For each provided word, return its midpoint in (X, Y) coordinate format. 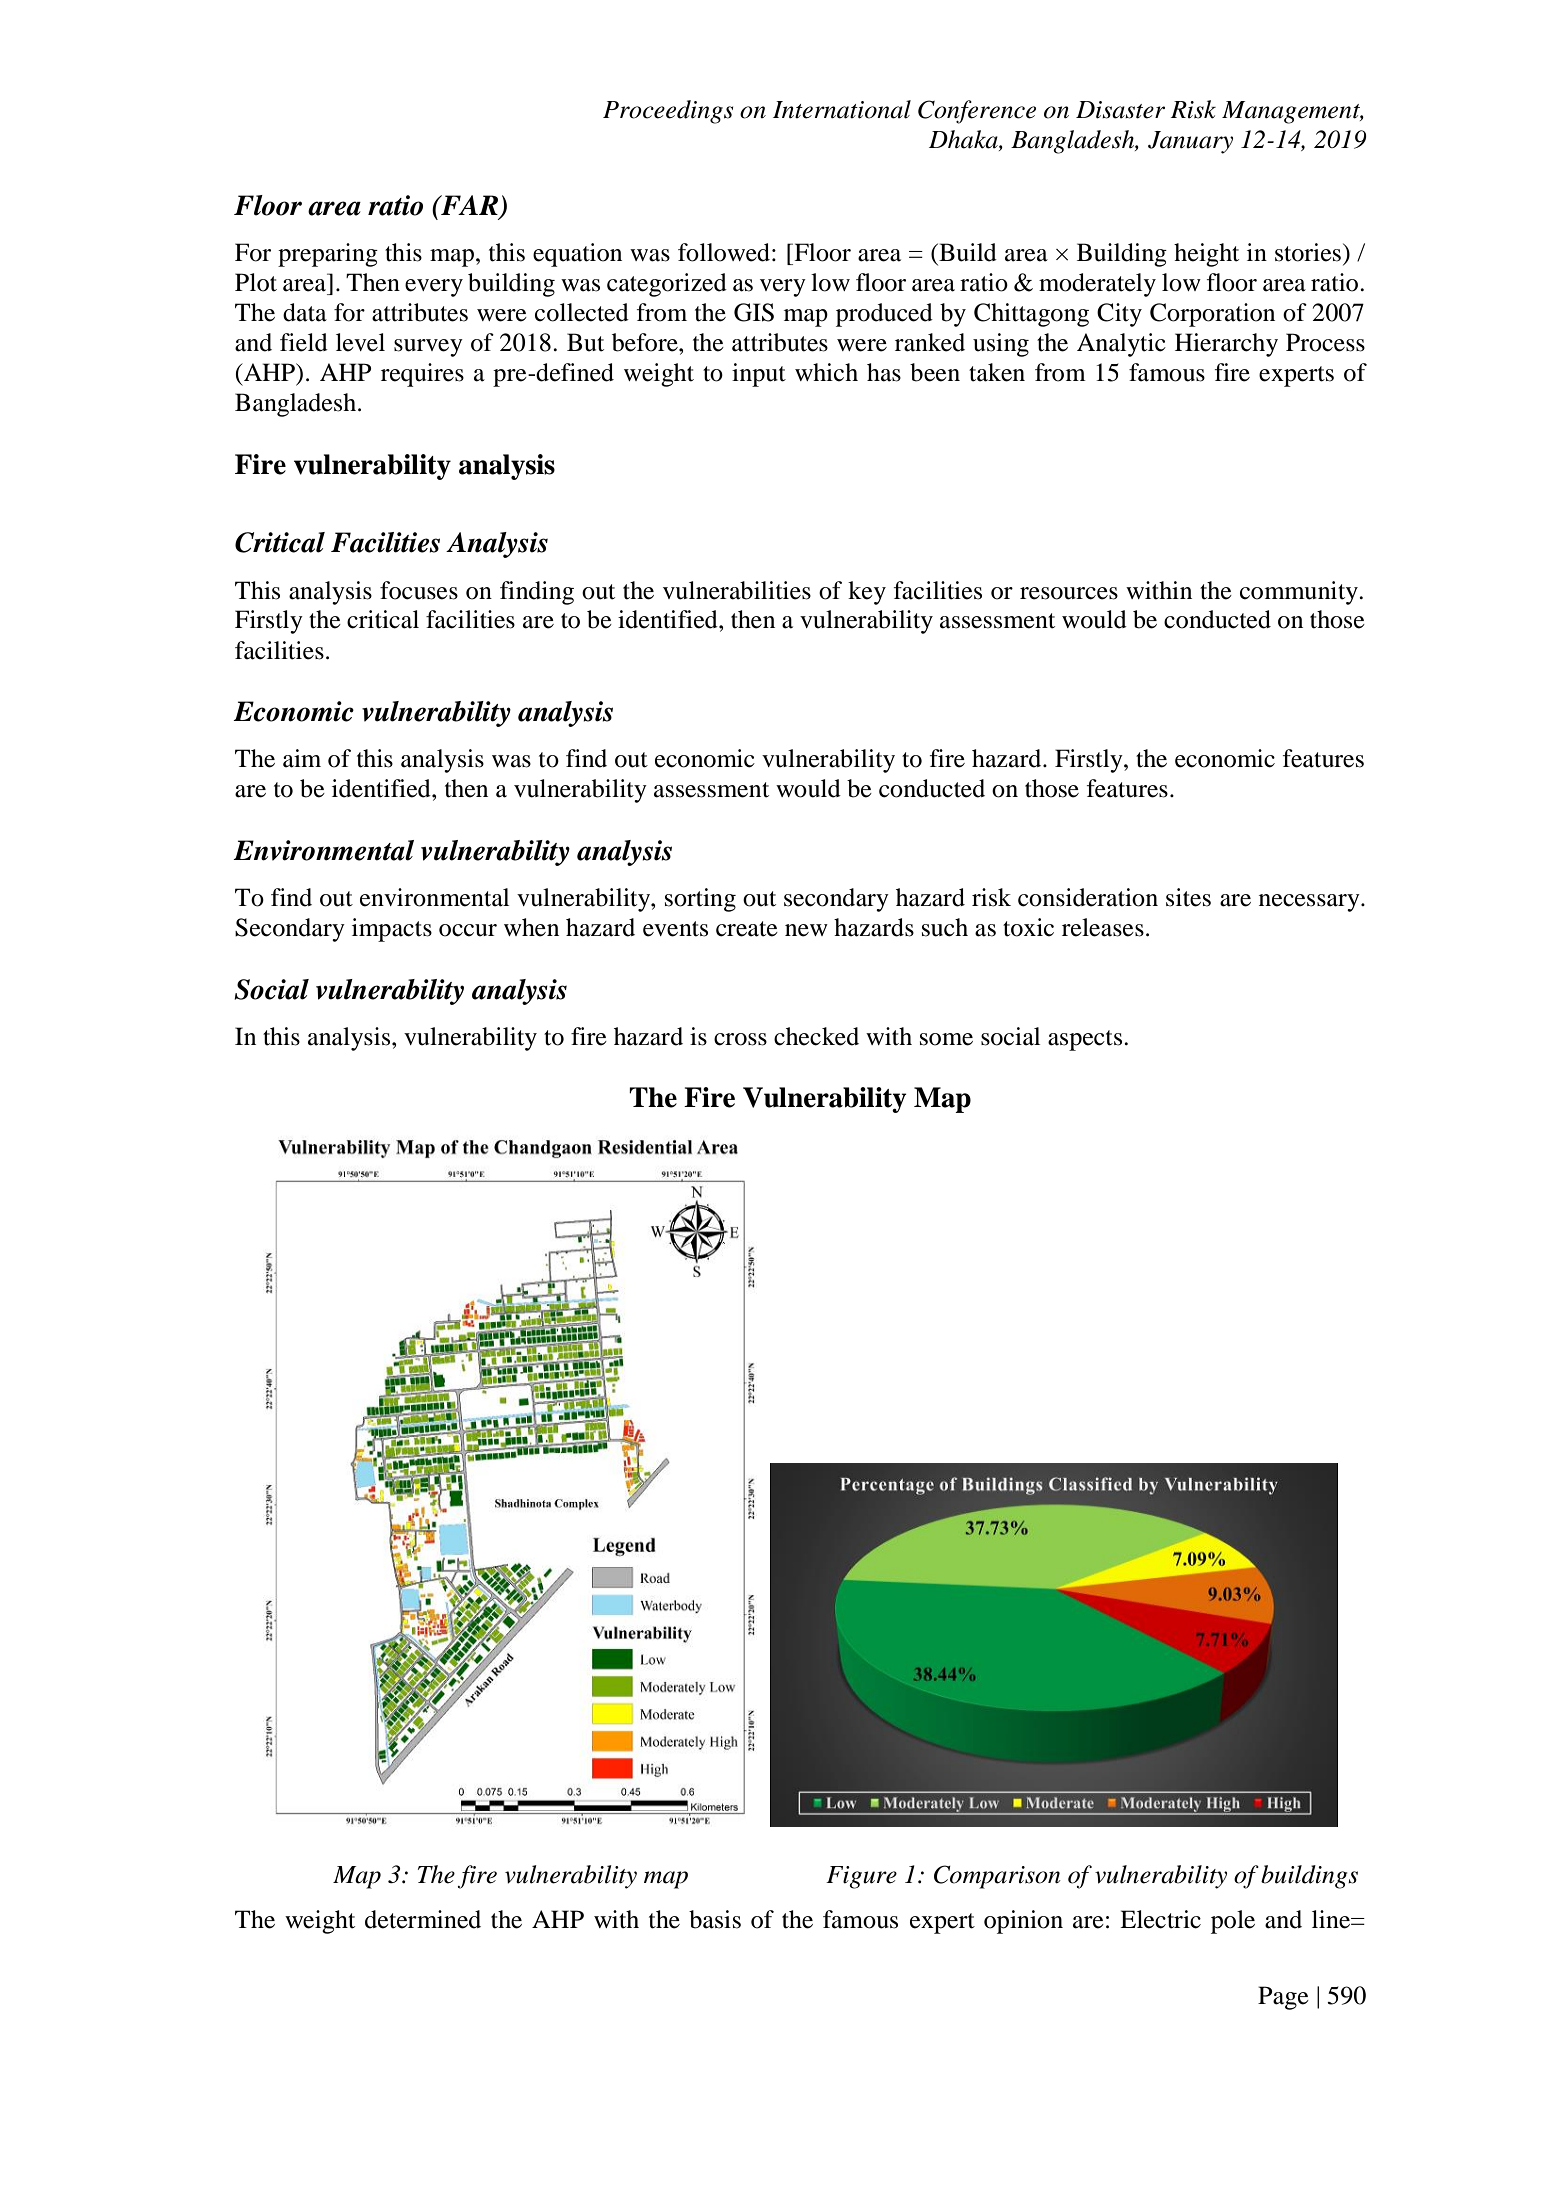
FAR (468, 205)
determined (423, 1919)
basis (715, 1919)
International (842, 109)
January (1190, 142)
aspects (1086, 1040)
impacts (392, 930)
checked (816, 1036)
